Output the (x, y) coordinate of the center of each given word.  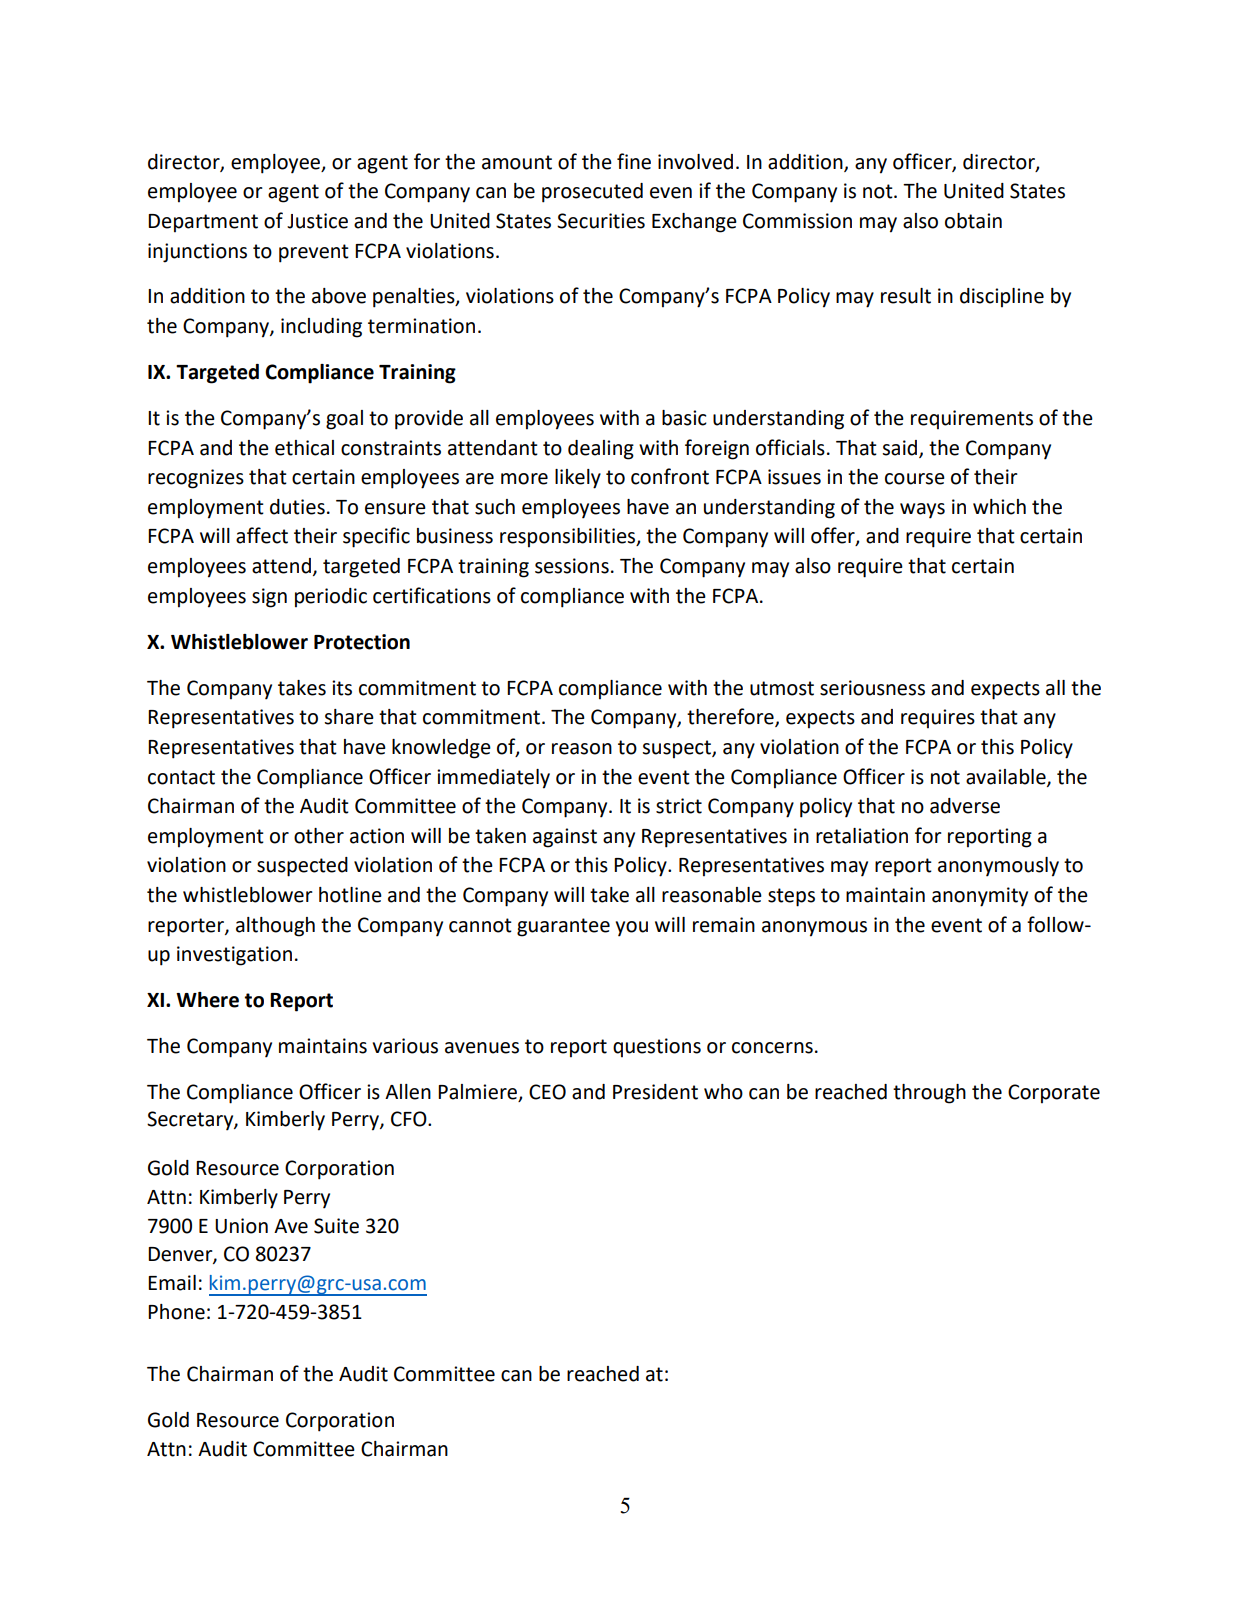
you (632, 929)
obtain (973, 221)
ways (922, 511)
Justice (317, 221)
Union (241, 1226)
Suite (336, 1226)
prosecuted (592, 193)
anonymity (980, 897)
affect (262, 535)
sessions (572, 566)
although (275, 927)
